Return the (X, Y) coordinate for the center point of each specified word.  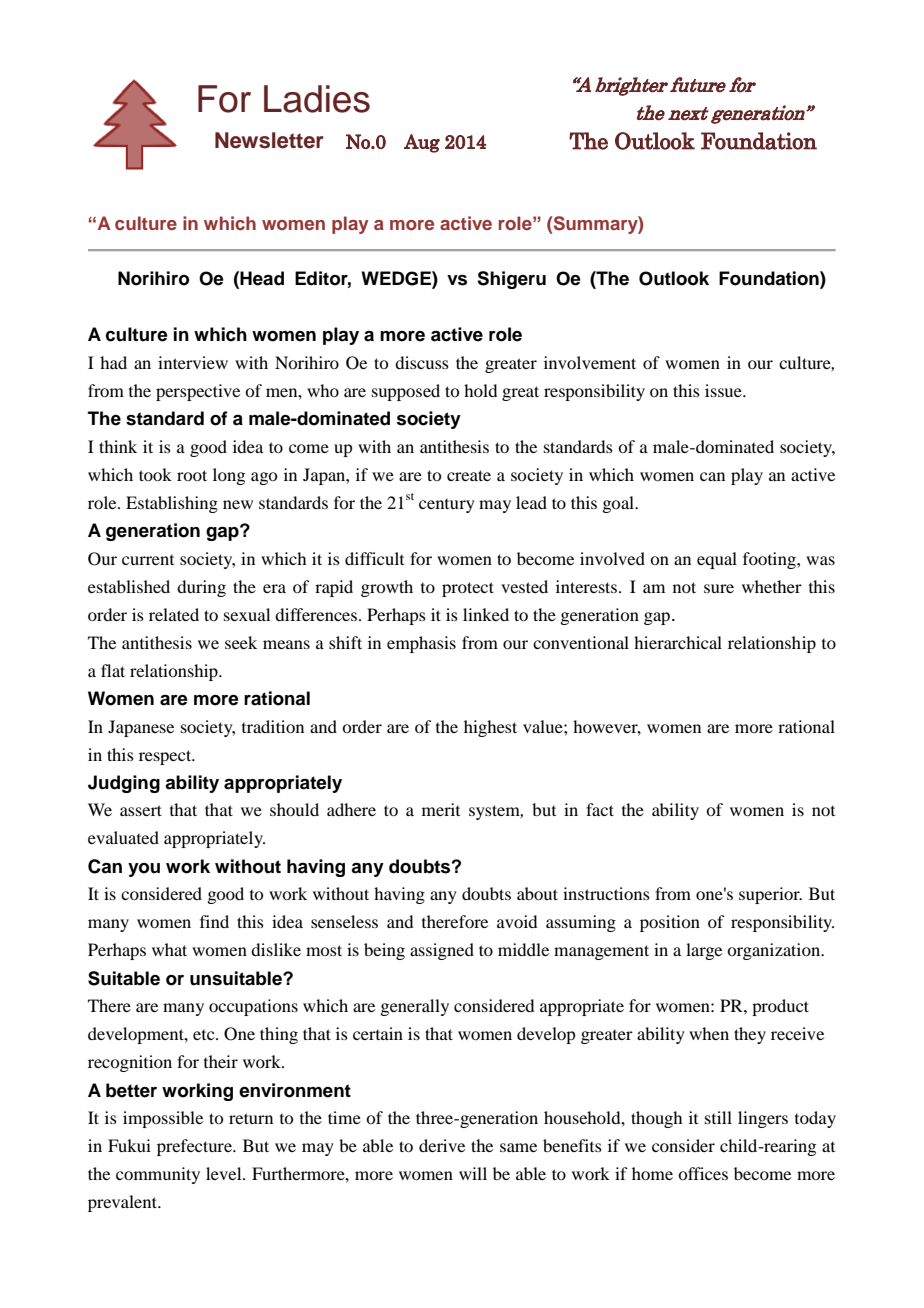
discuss (422, 362)
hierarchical (678, 642)
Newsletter (269, 140)
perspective (198, 392)
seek (241, 642)
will (473, 1173)
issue (724, 390)
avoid (517, 921)
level (225, 1173)
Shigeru (511, 280)
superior (770, 895)
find (214, 921)
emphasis (421, 644)
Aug (422, 143)
